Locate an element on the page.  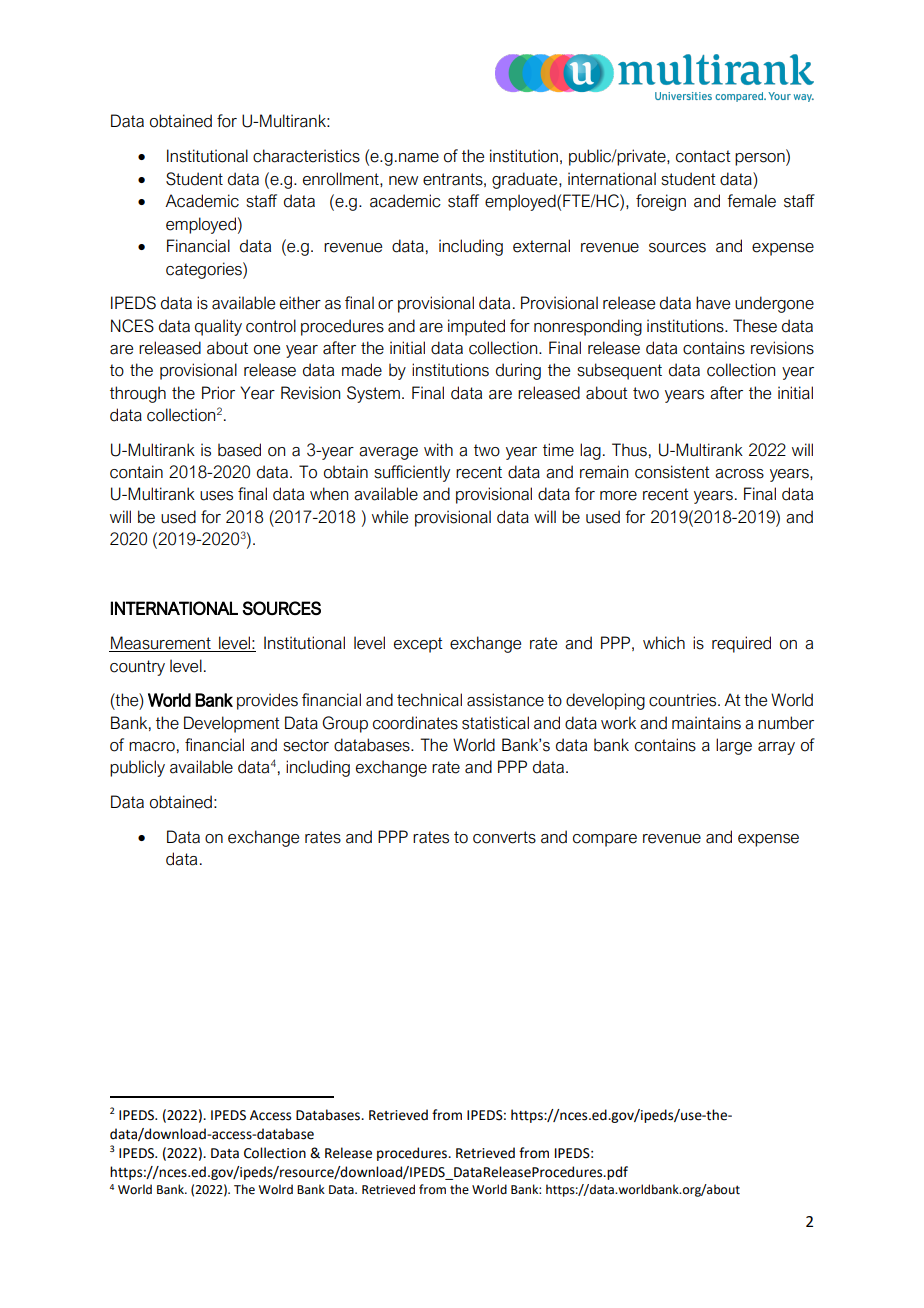
uses is located at coordinates (216, 496).
